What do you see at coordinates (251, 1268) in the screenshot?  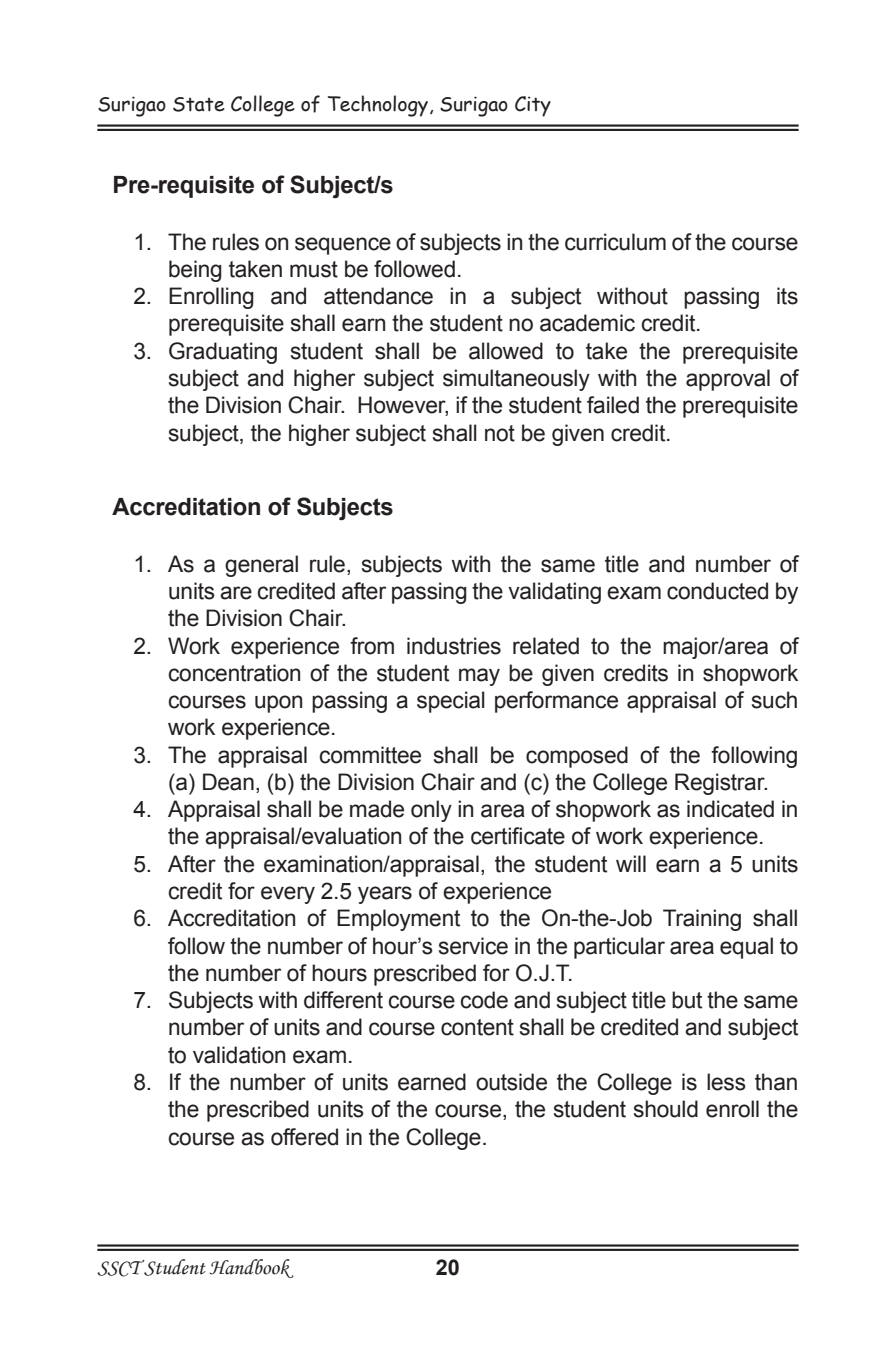 I see `Handbook` at bounding box center [251, 1268].
